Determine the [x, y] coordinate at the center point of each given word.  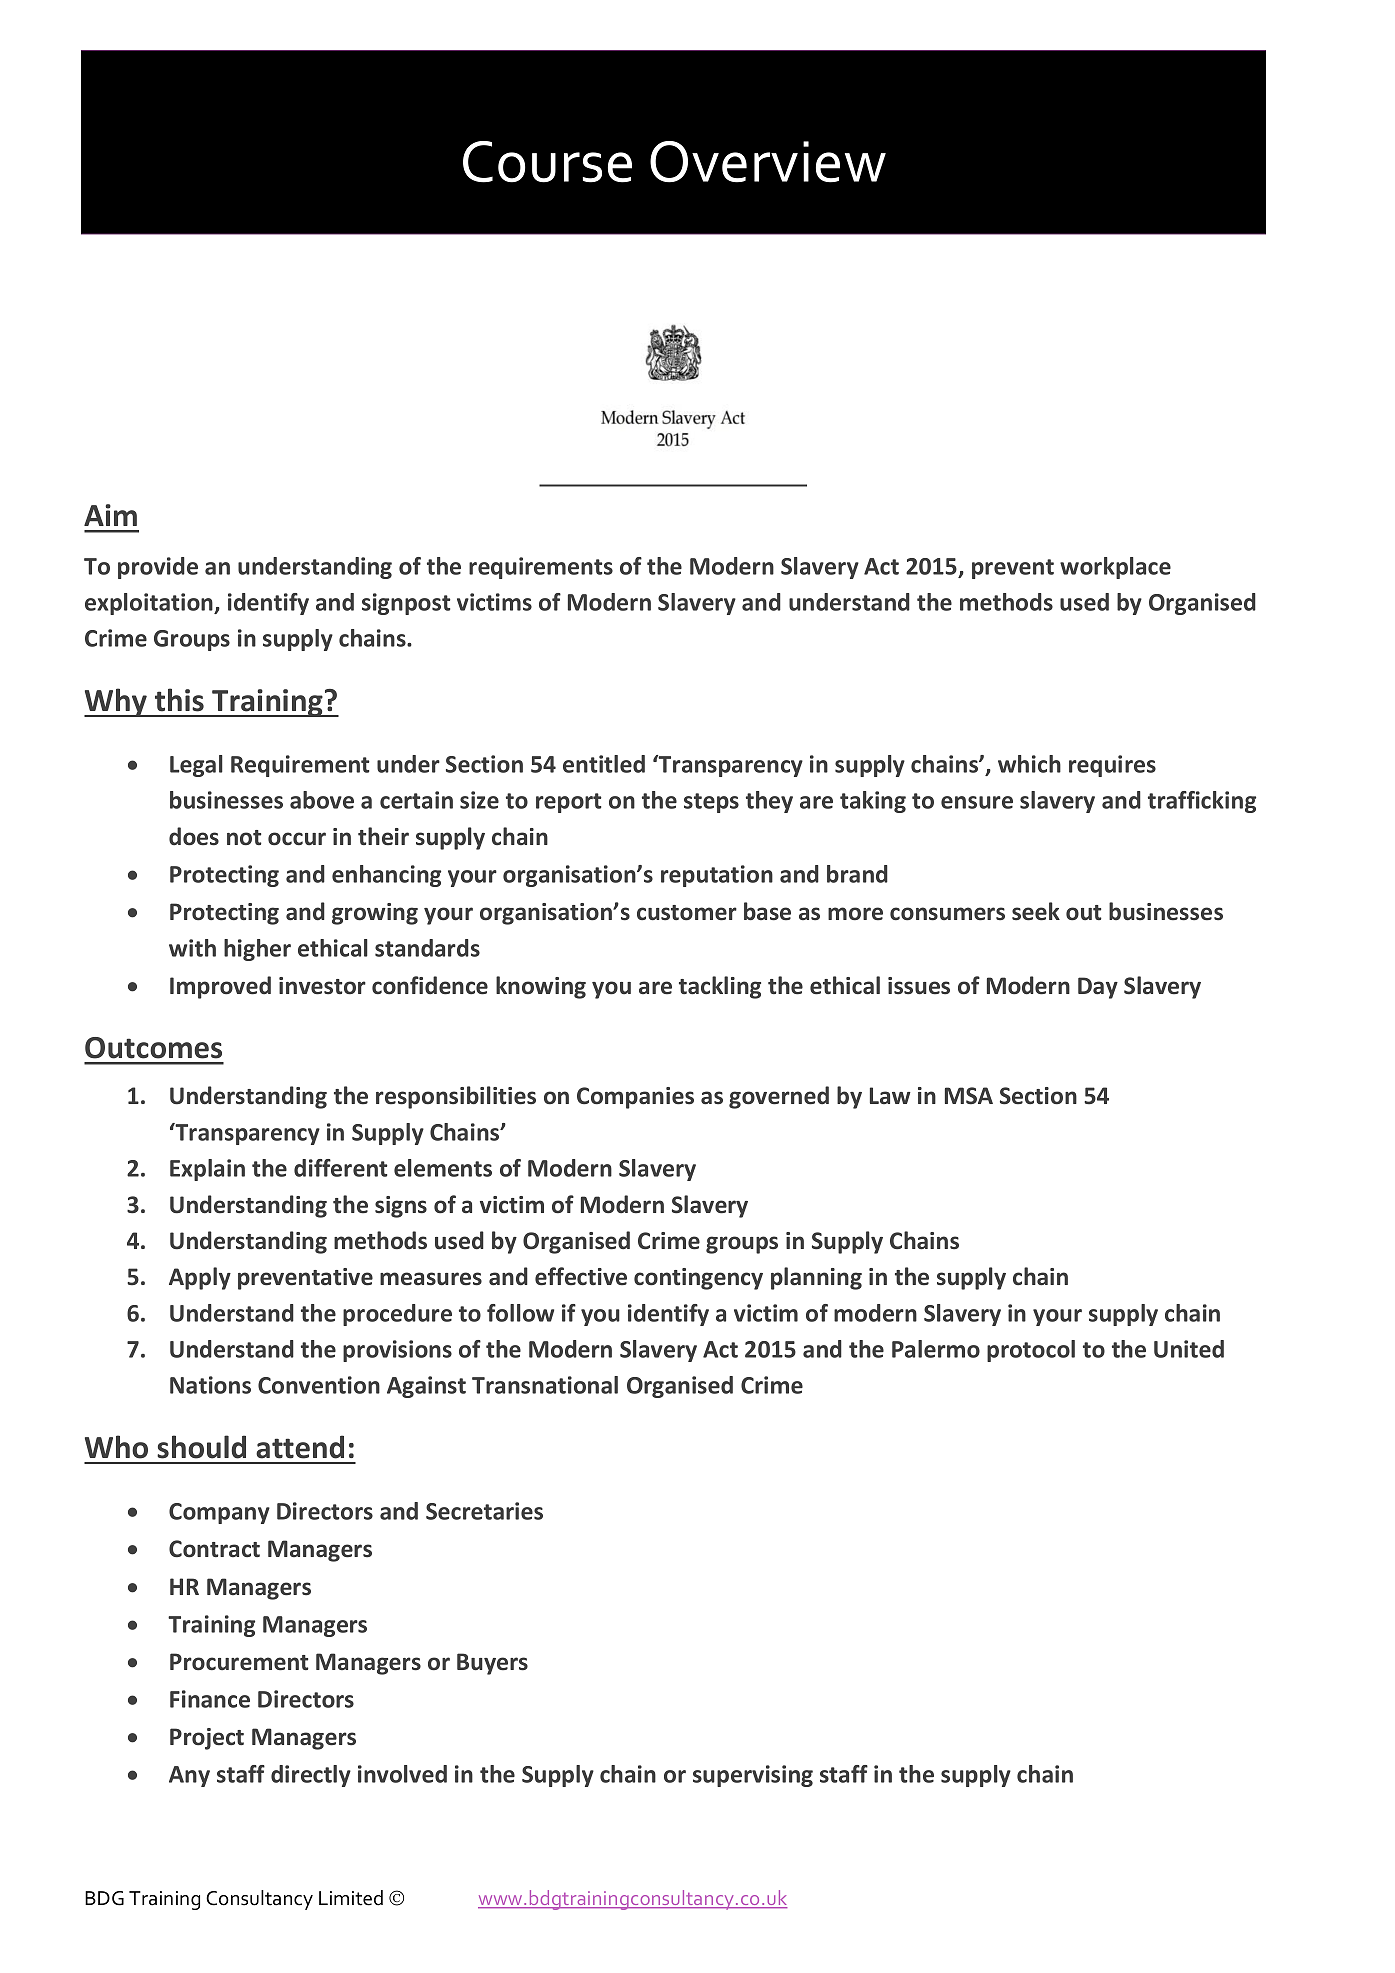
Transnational [545, 1385]
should [201, 1447]
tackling [720, 987]
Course [547, 162]
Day [1098, 988]
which [1029, 764]
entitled [604, 764]
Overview [768, 162]
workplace [1115, 568]
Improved [220, 987]
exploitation [150, 604]
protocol [1031, 1351]
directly [311, 1776]
